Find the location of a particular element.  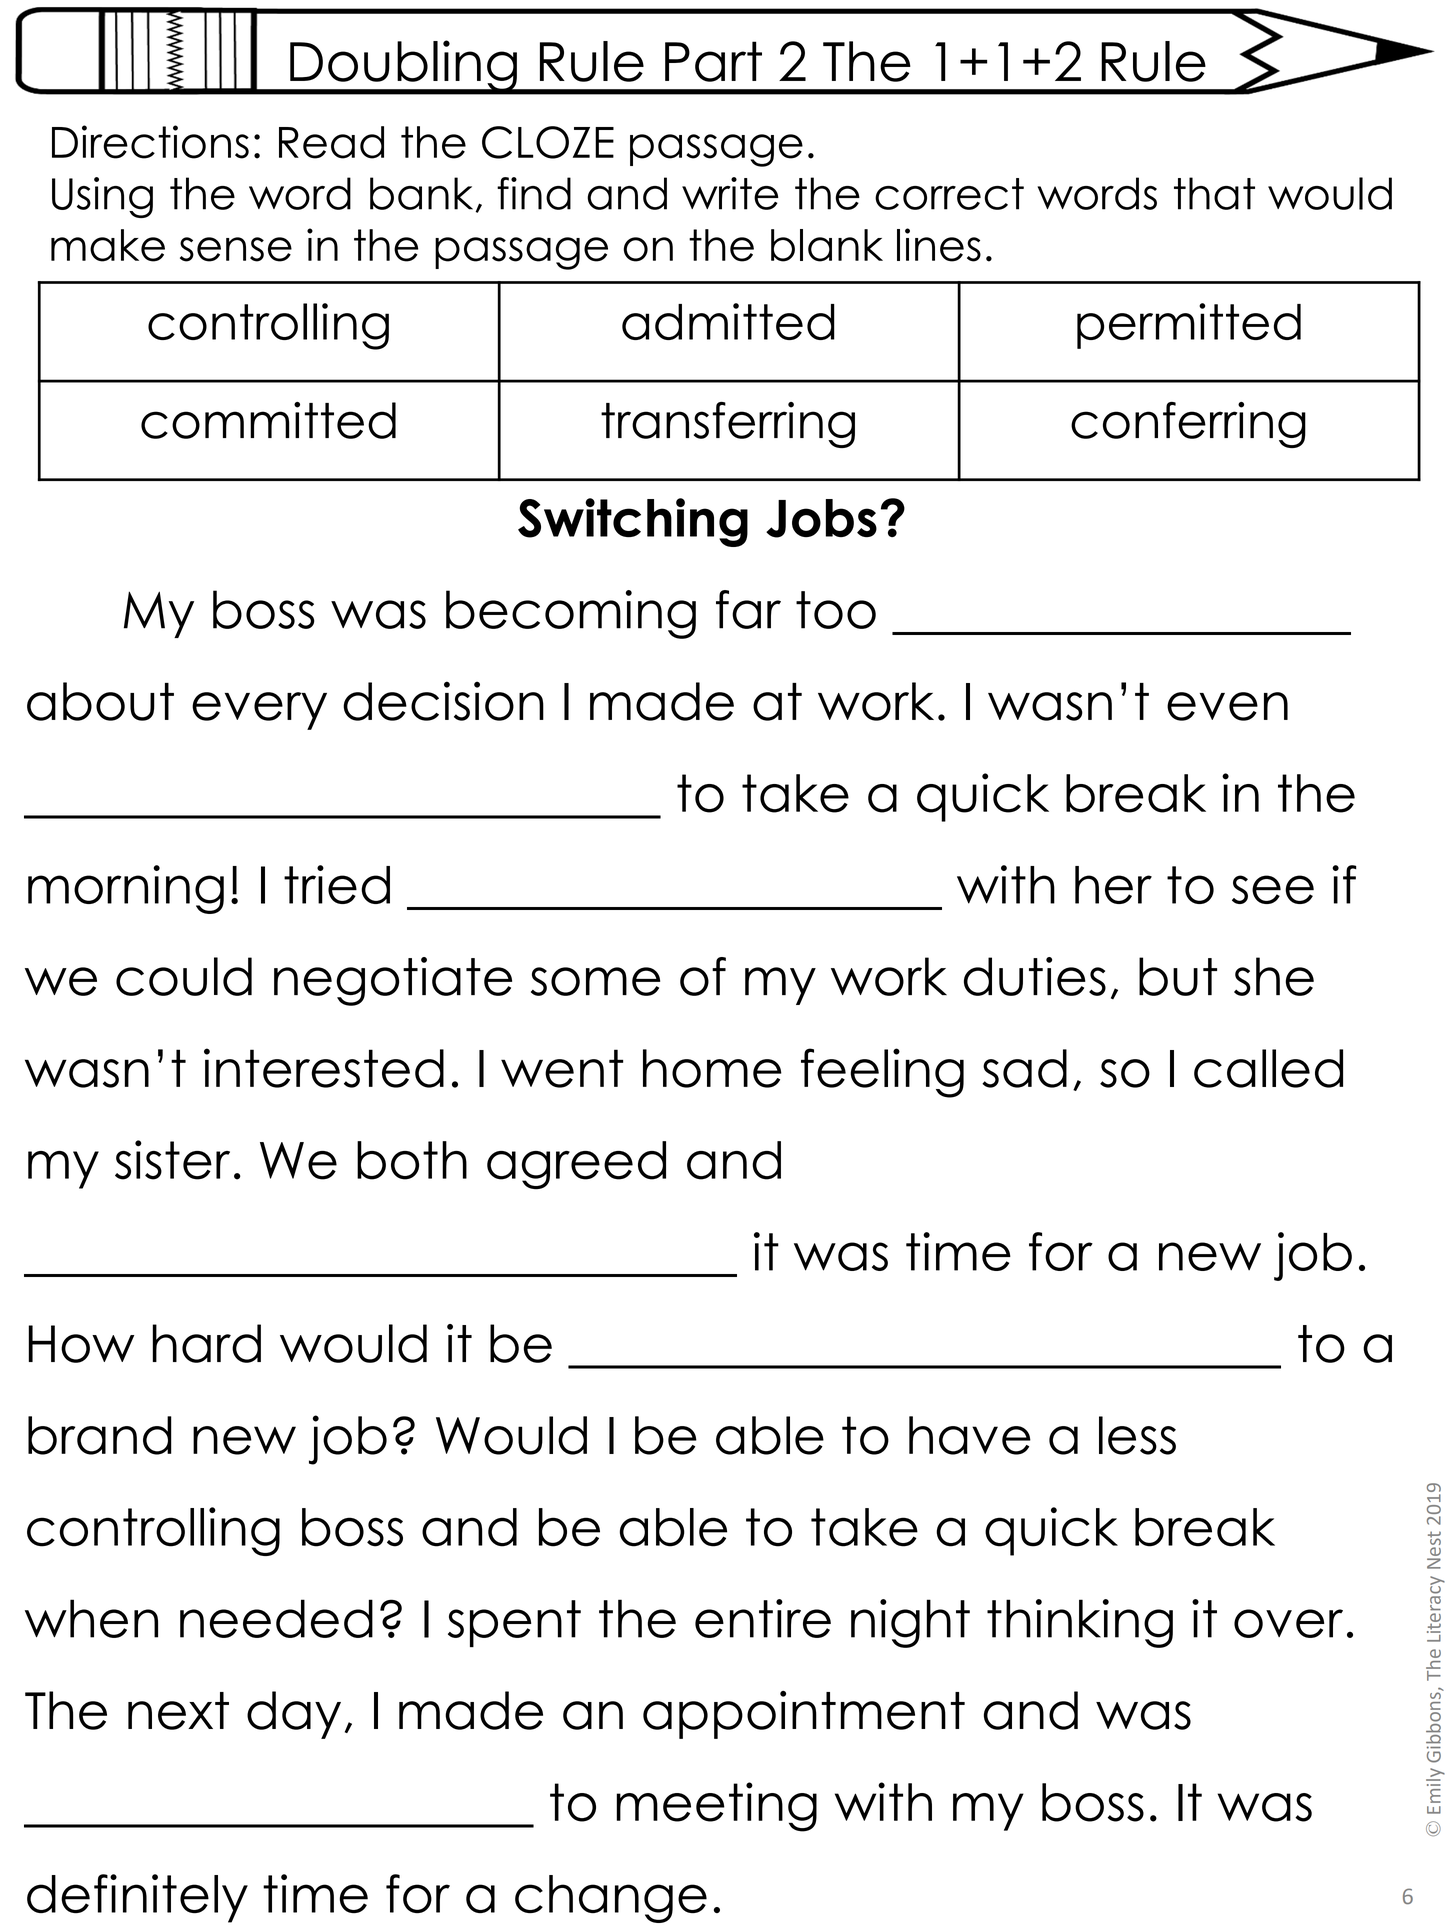

that is located at coordinates (1214, 193).
